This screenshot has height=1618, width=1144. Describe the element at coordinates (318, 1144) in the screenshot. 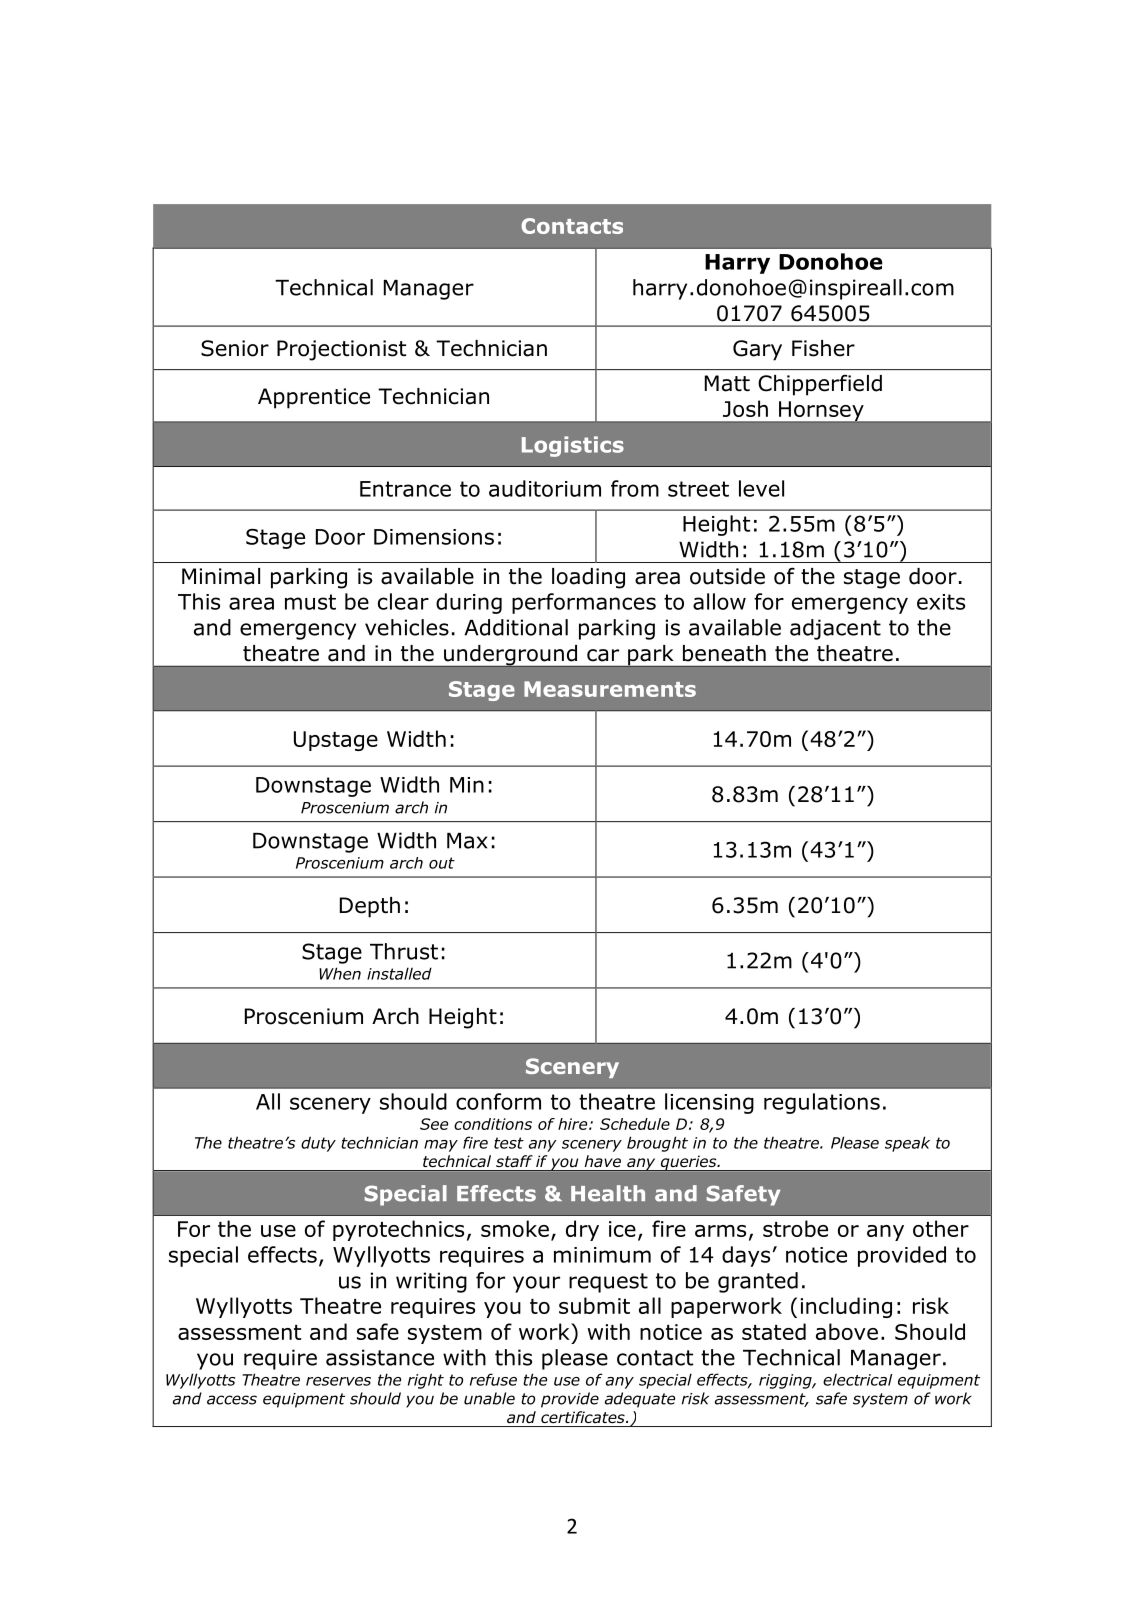

I see `duty` at that location.
